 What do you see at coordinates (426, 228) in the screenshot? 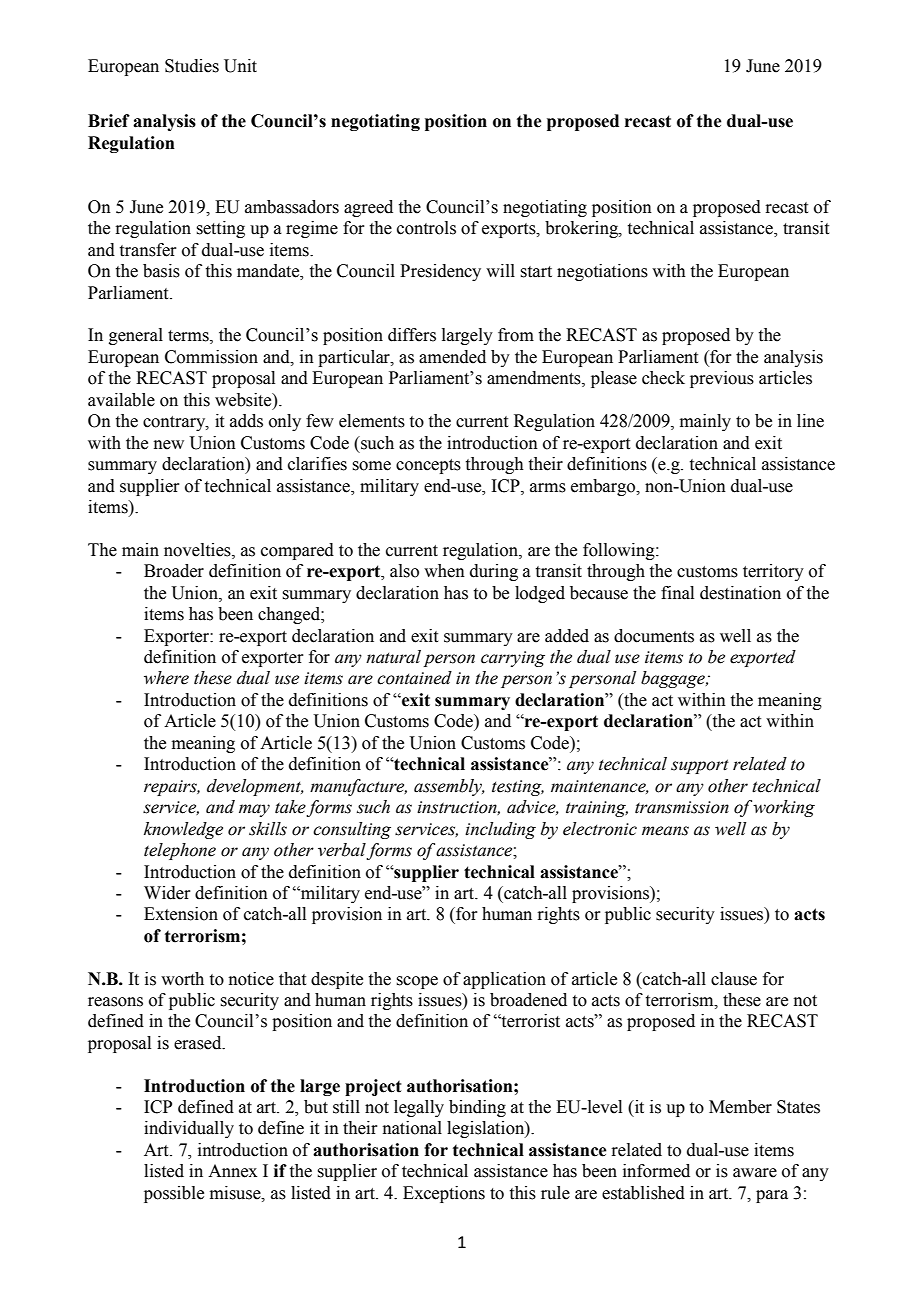
I see `controls` at bounding box center [426, 228].
